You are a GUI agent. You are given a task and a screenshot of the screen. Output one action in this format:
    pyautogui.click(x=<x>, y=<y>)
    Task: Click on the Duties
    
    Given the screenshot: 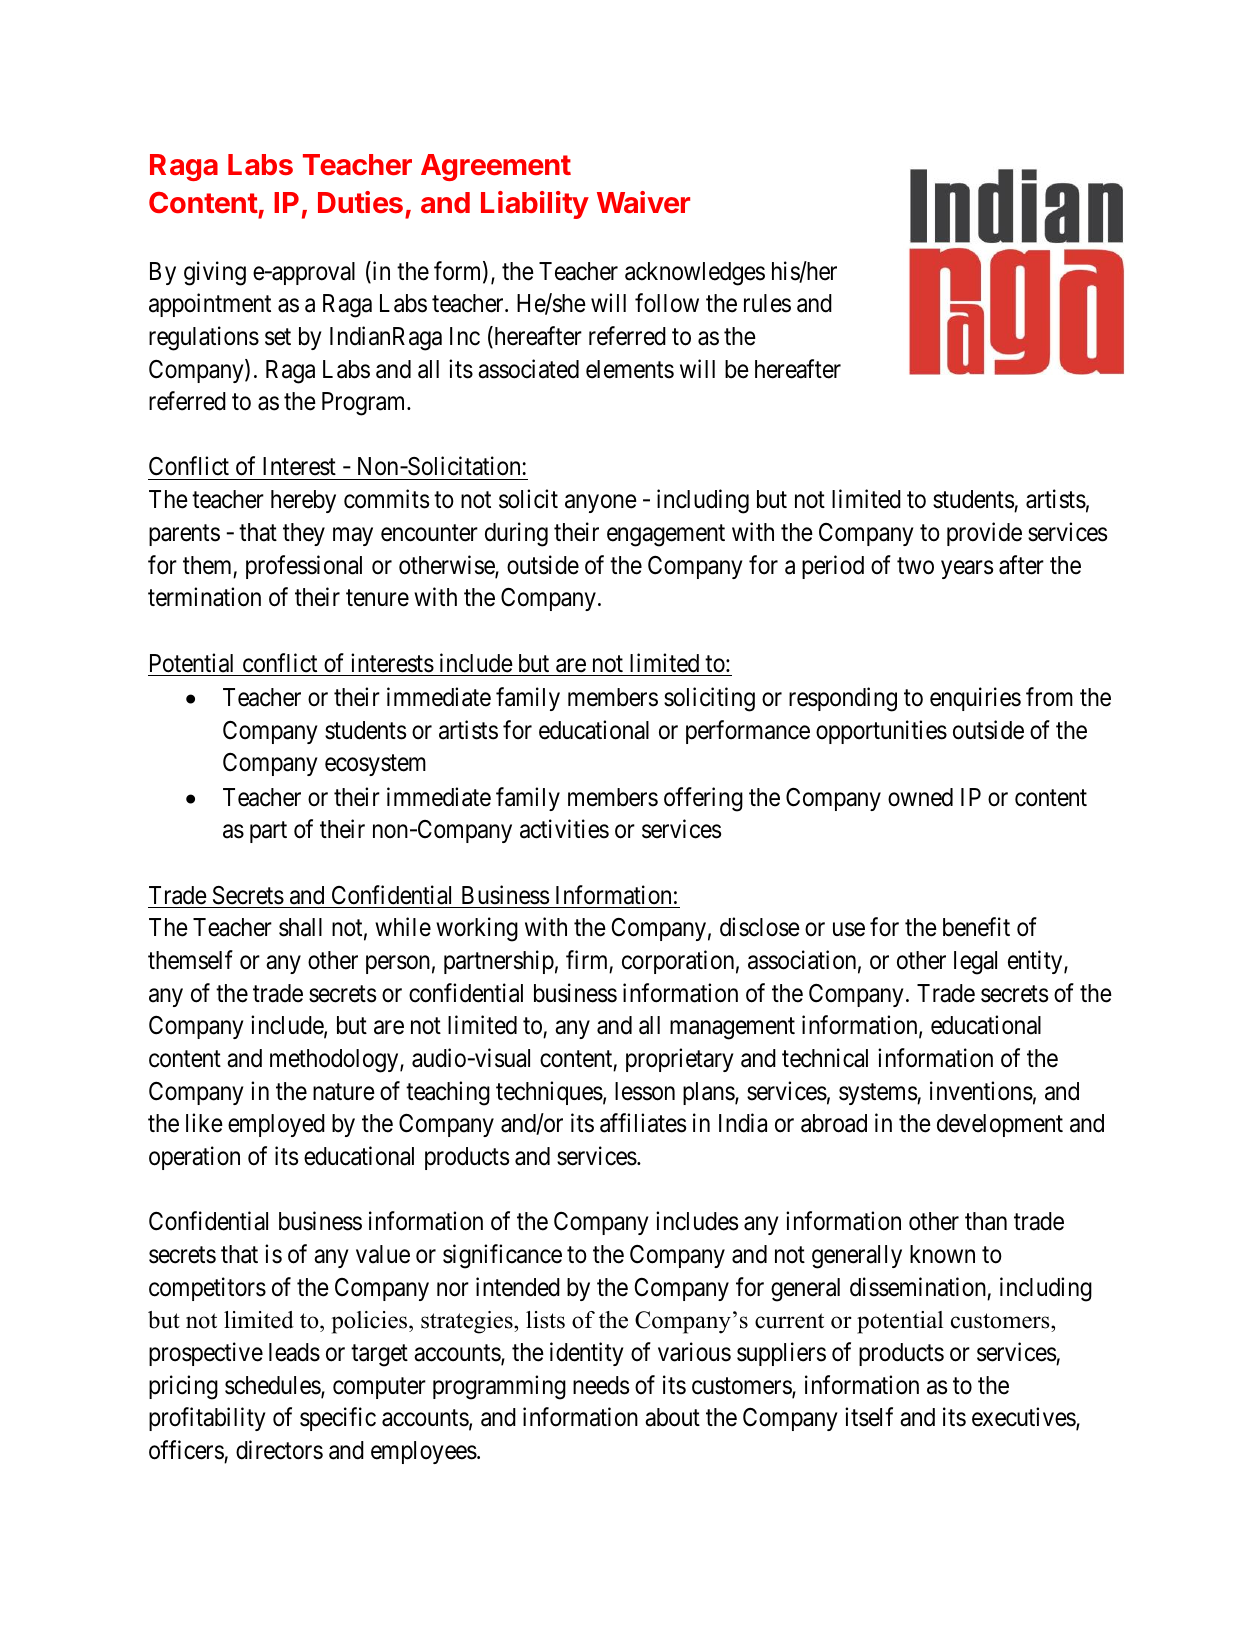 What is the action you would take?
    pyautogui.click(x=360, y=202)
